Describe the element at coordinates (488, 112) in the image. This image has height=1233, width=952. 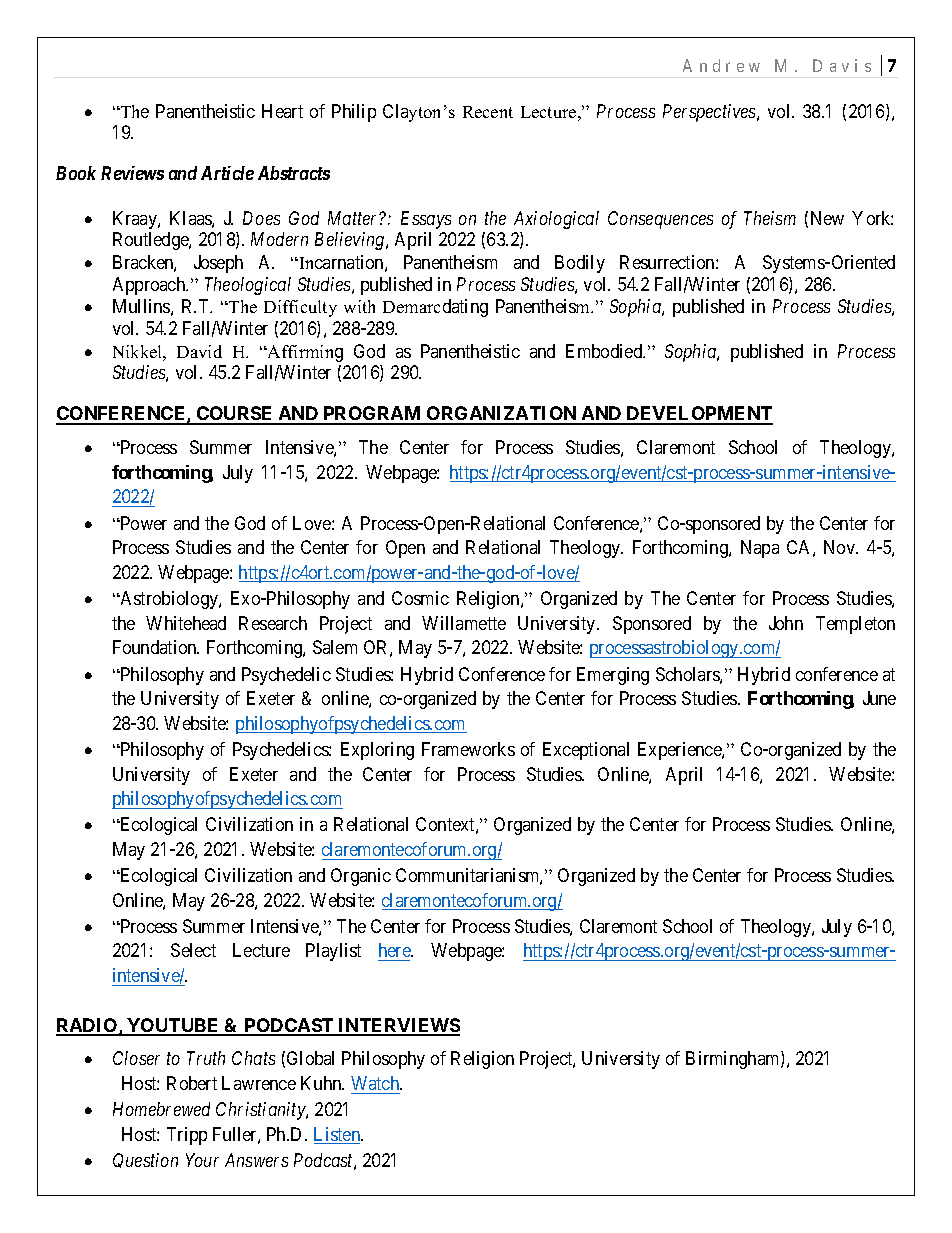
I see `Recent` at that location.
